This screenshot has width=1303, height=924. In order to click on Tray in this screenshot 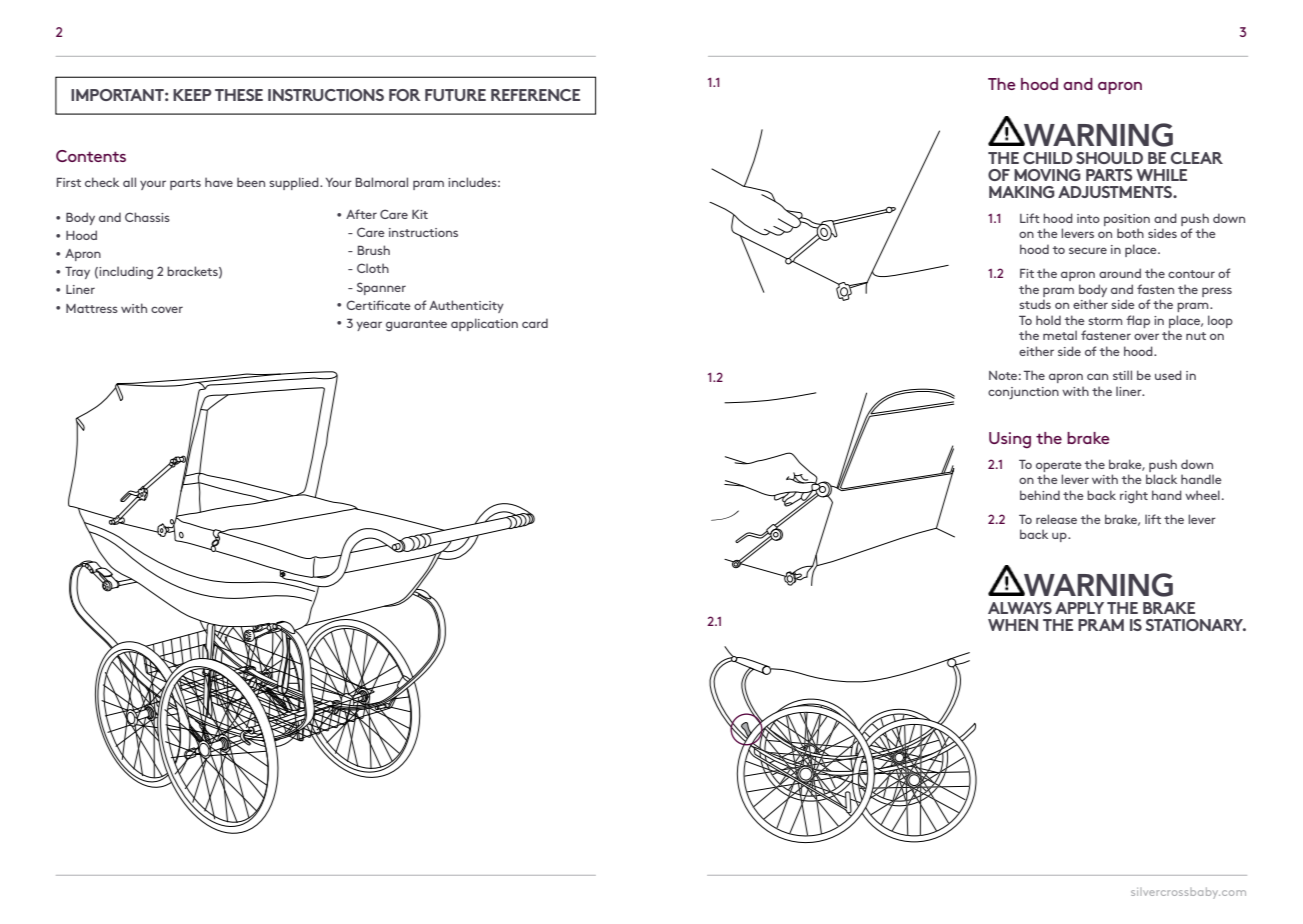, I will do `click(77, 272)`.
